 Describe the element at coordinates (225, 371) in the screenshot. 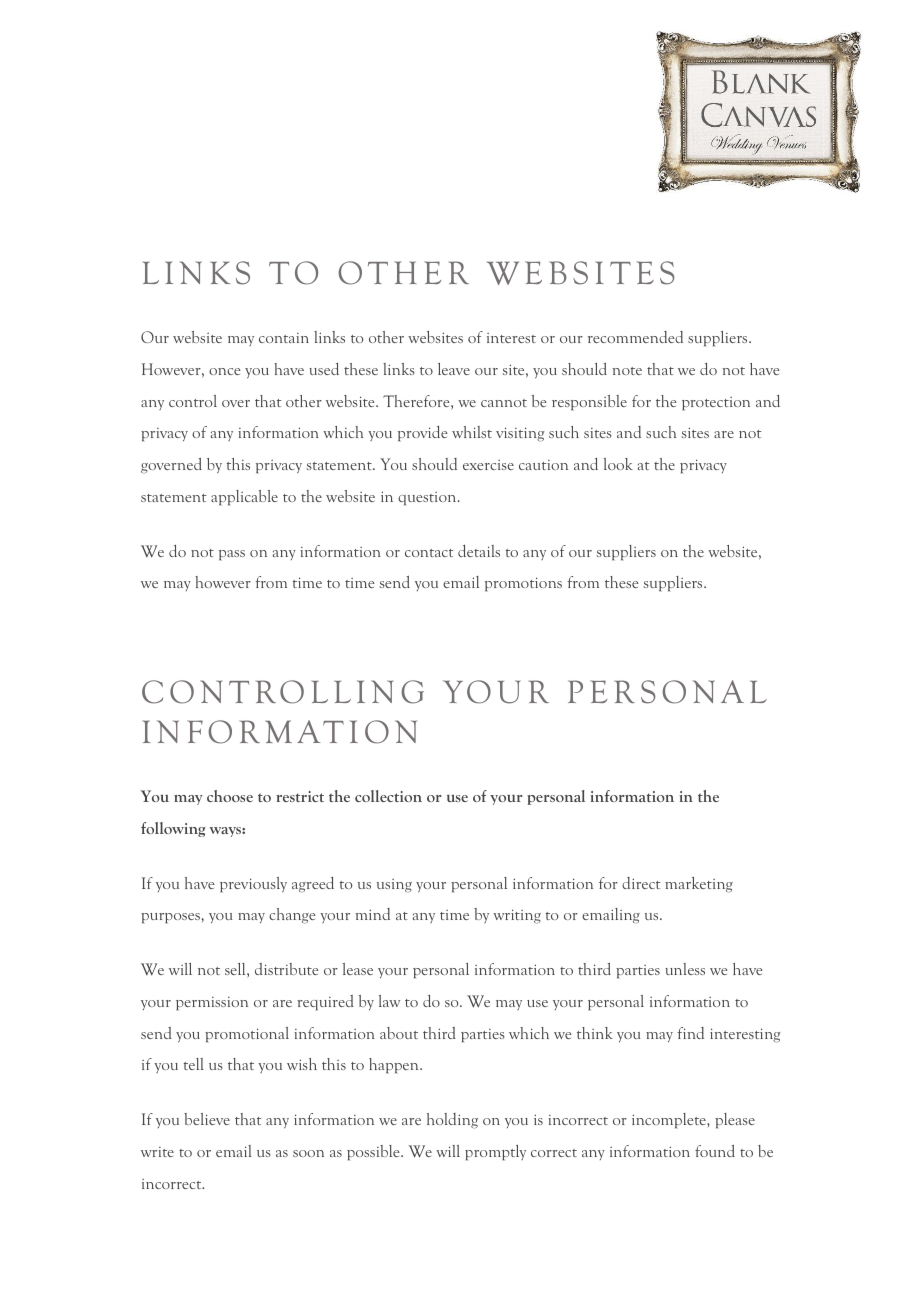

I see `once` at that location.
